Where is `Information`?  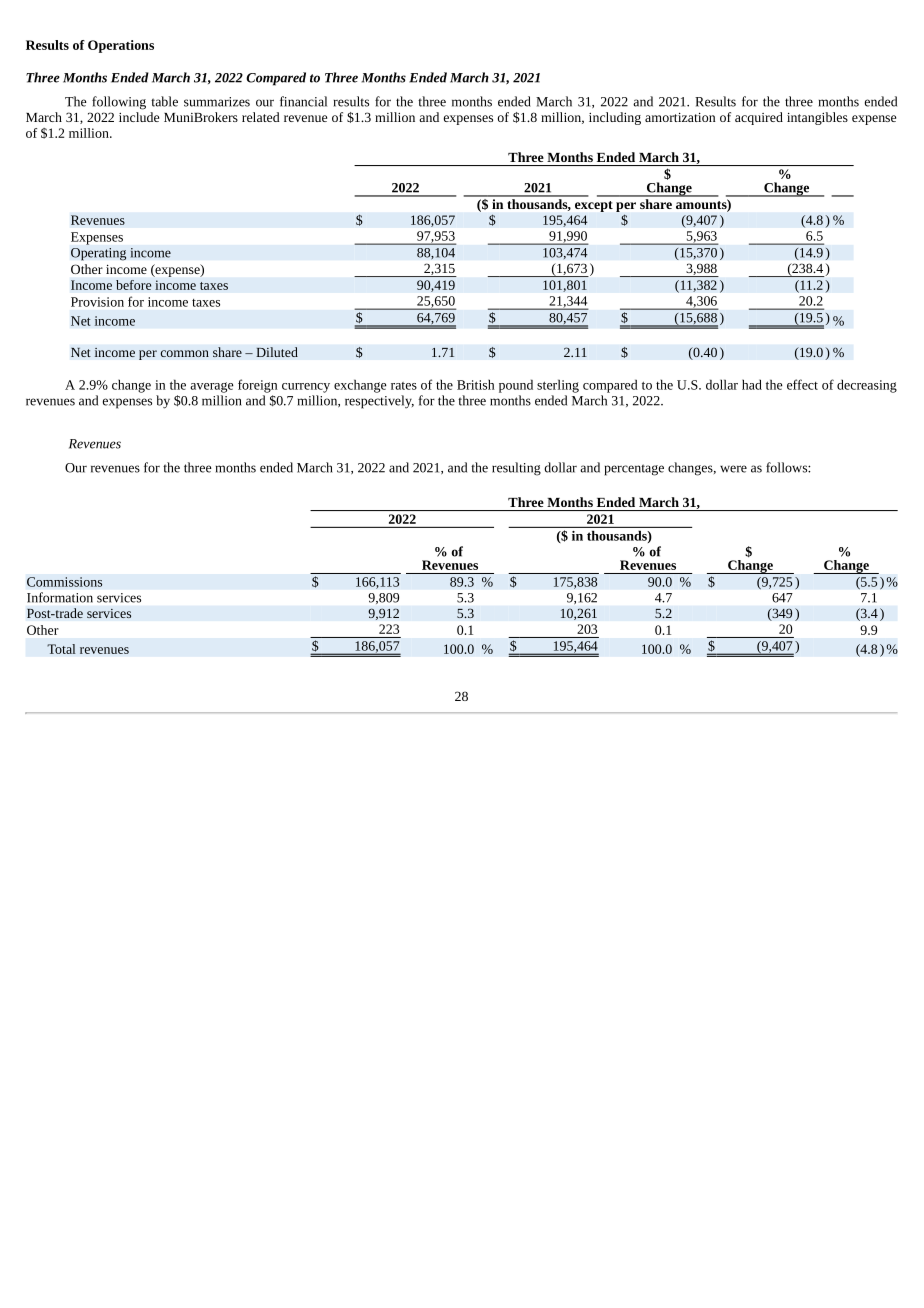 Information is located at coordinates (60, 597).
